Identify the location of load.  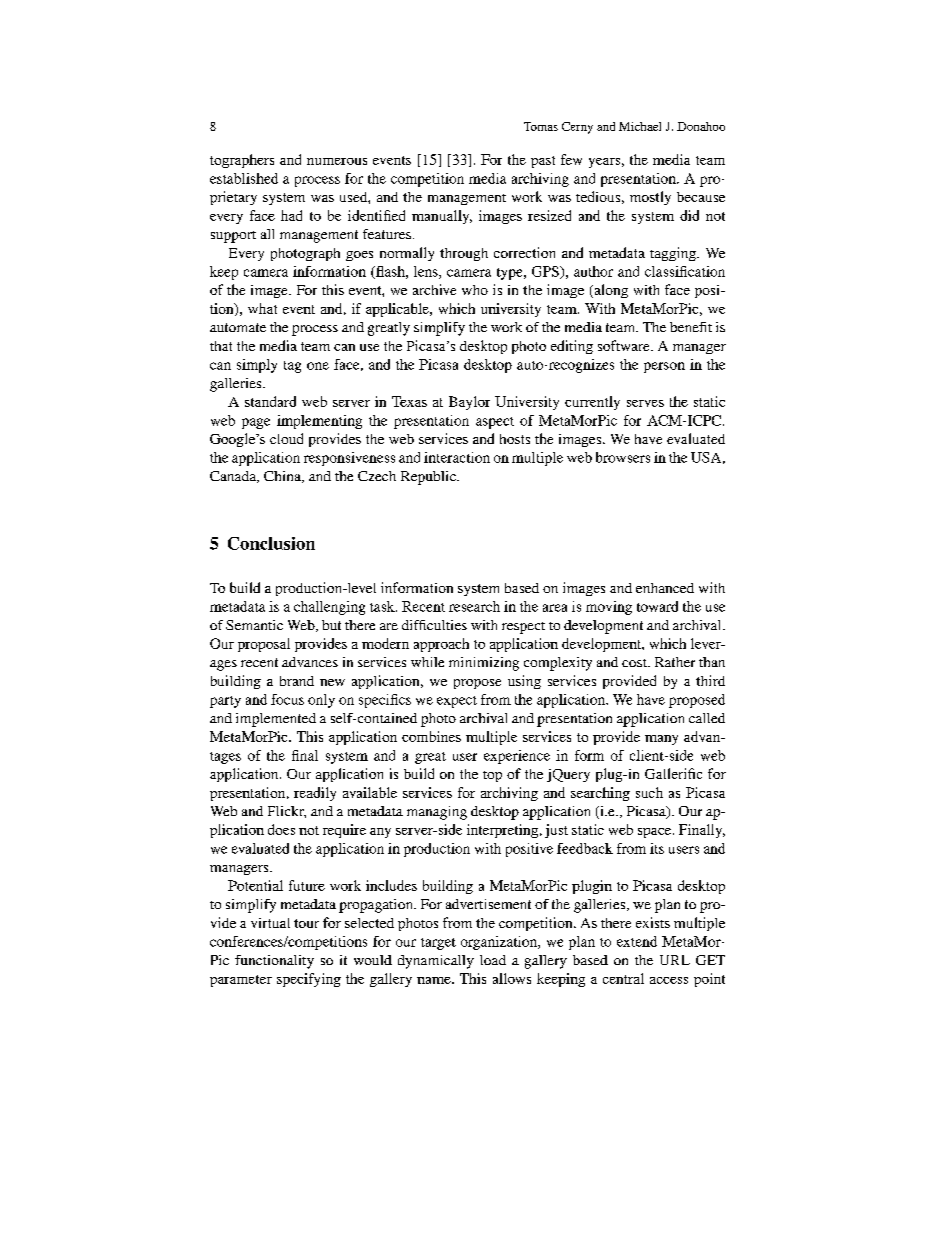
(493, 960).
